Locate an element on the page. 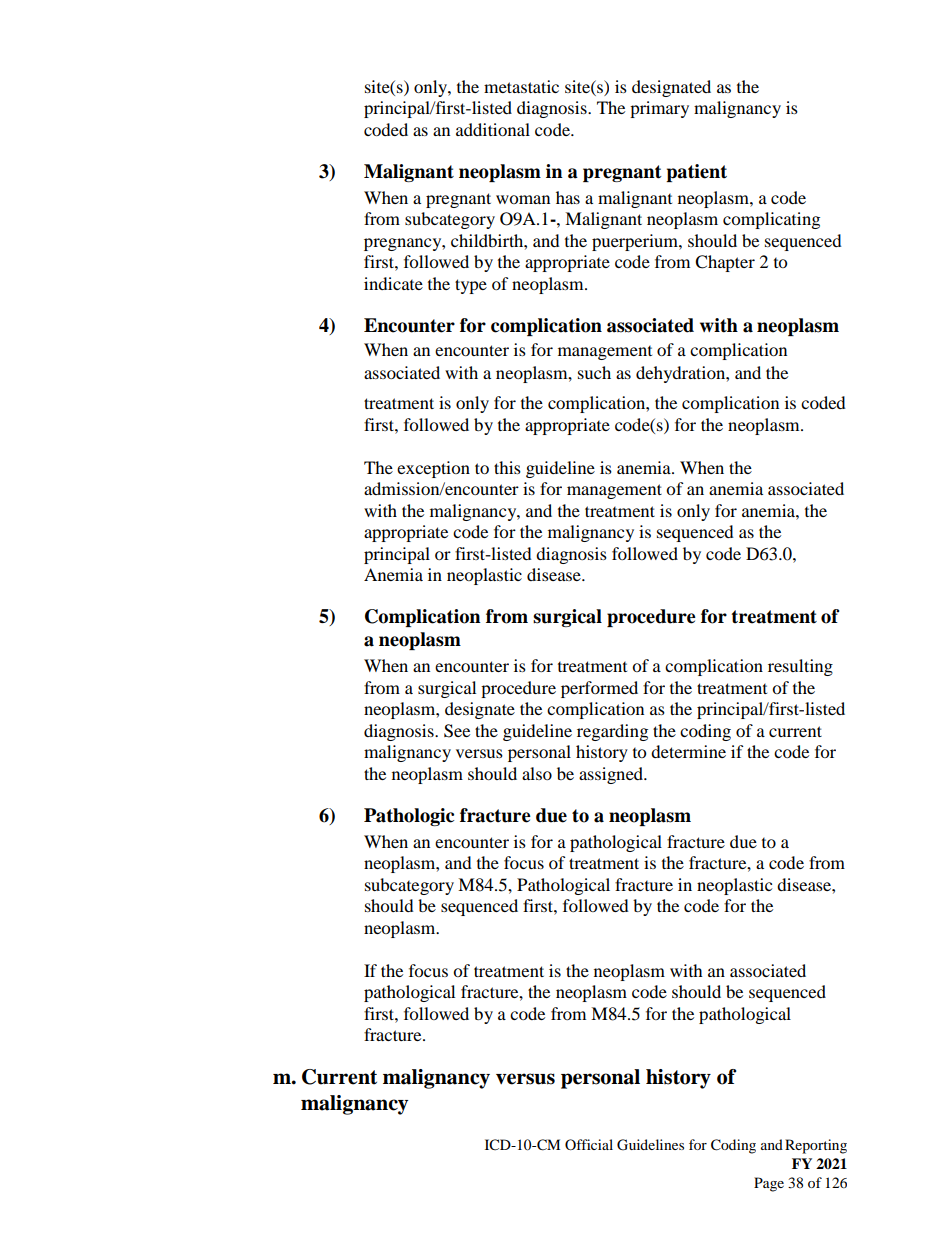 This page has width=952, height=1233. patient is located at coordinates (696, 173).
